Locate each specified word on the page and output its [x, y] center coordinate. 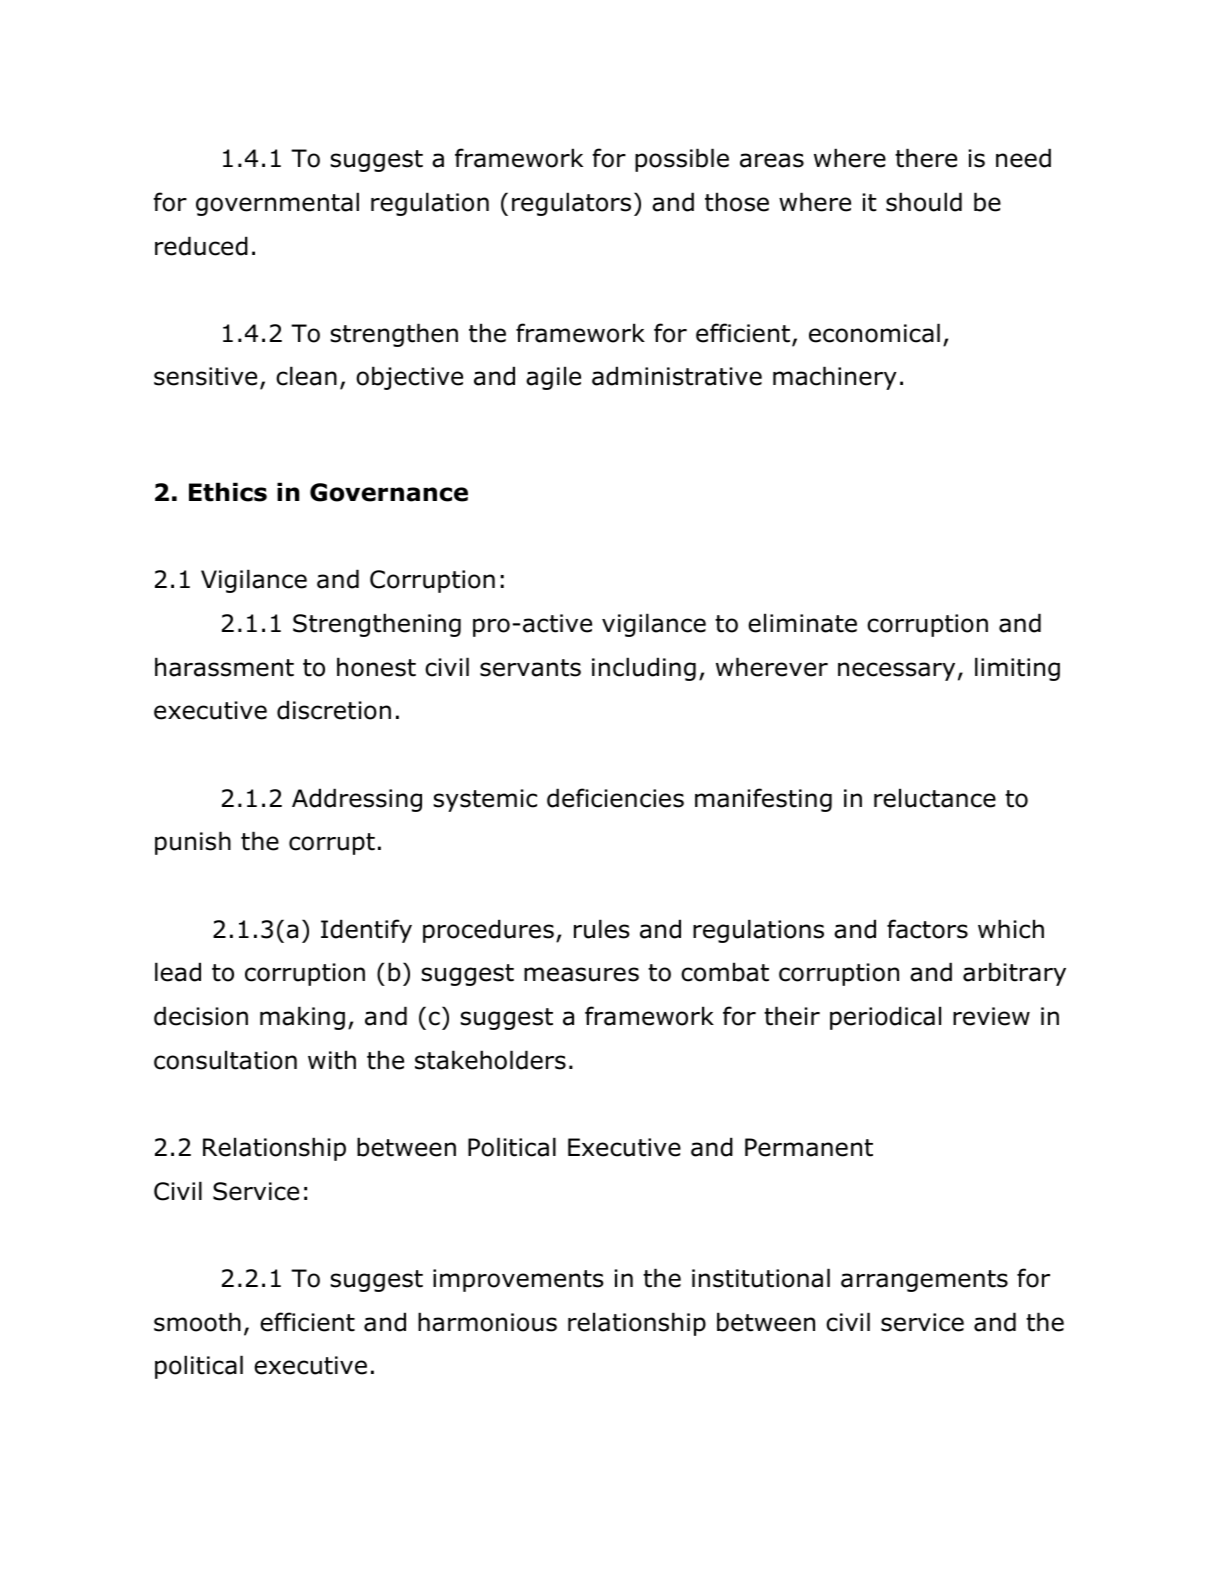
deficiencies [615, 798]
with [332, 1060]
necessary [896, 671]
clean [306, 376]
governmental [277, 204]
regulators [571, 204]
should [924, 202]
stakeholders [490, 1060]
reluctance [935, 798]
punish [193, 843]
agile [553, 378]
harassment [224, 667]
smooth [197, 1322]
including [644, 669]
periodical [885, 1018]
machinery [835, 378]
